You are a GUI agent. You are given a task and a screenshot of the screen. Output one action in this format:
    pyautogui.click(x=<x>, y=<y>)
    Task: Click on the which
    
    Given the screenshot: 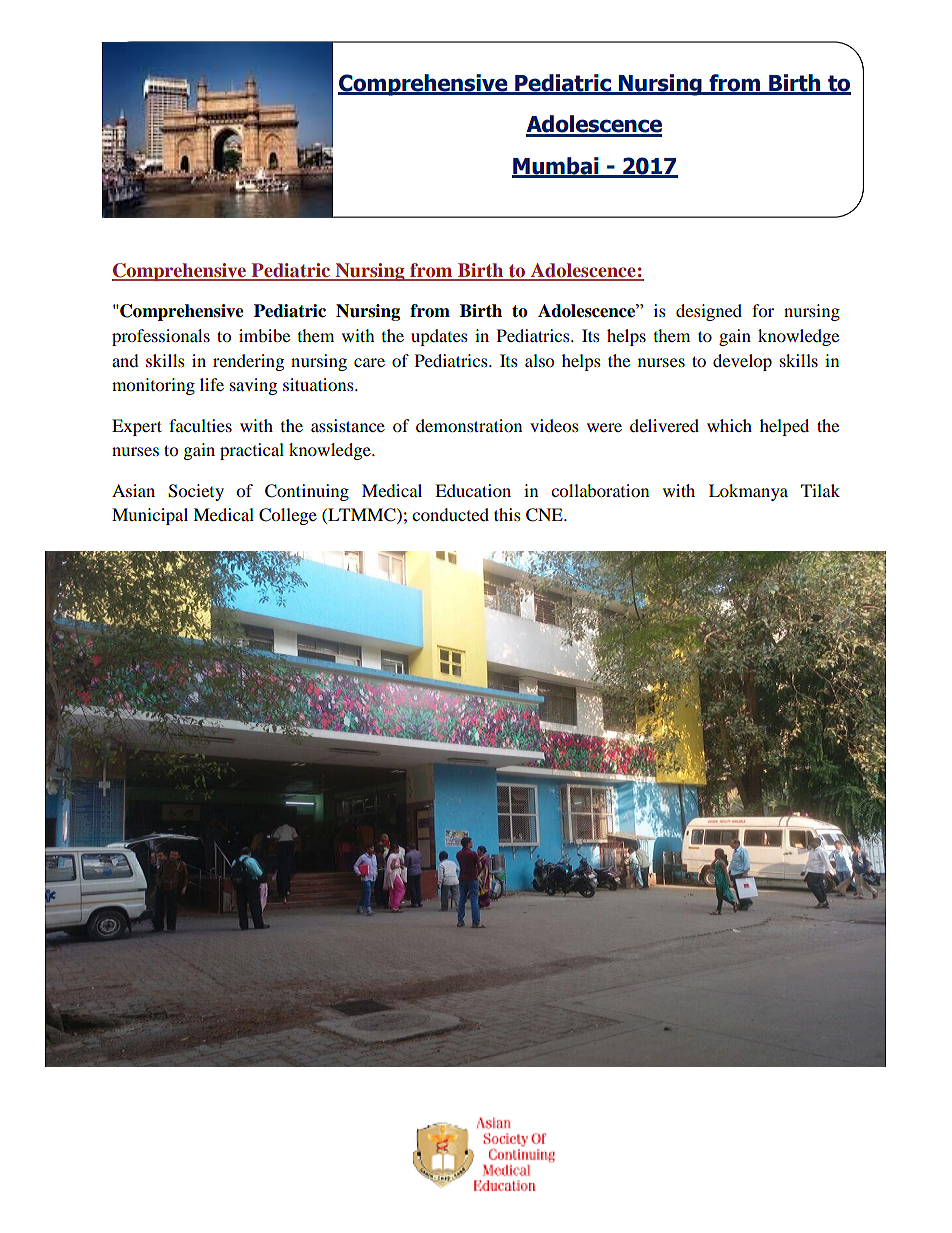 What is the action you would take?
    pyautogui.click(x=729, y=425)
